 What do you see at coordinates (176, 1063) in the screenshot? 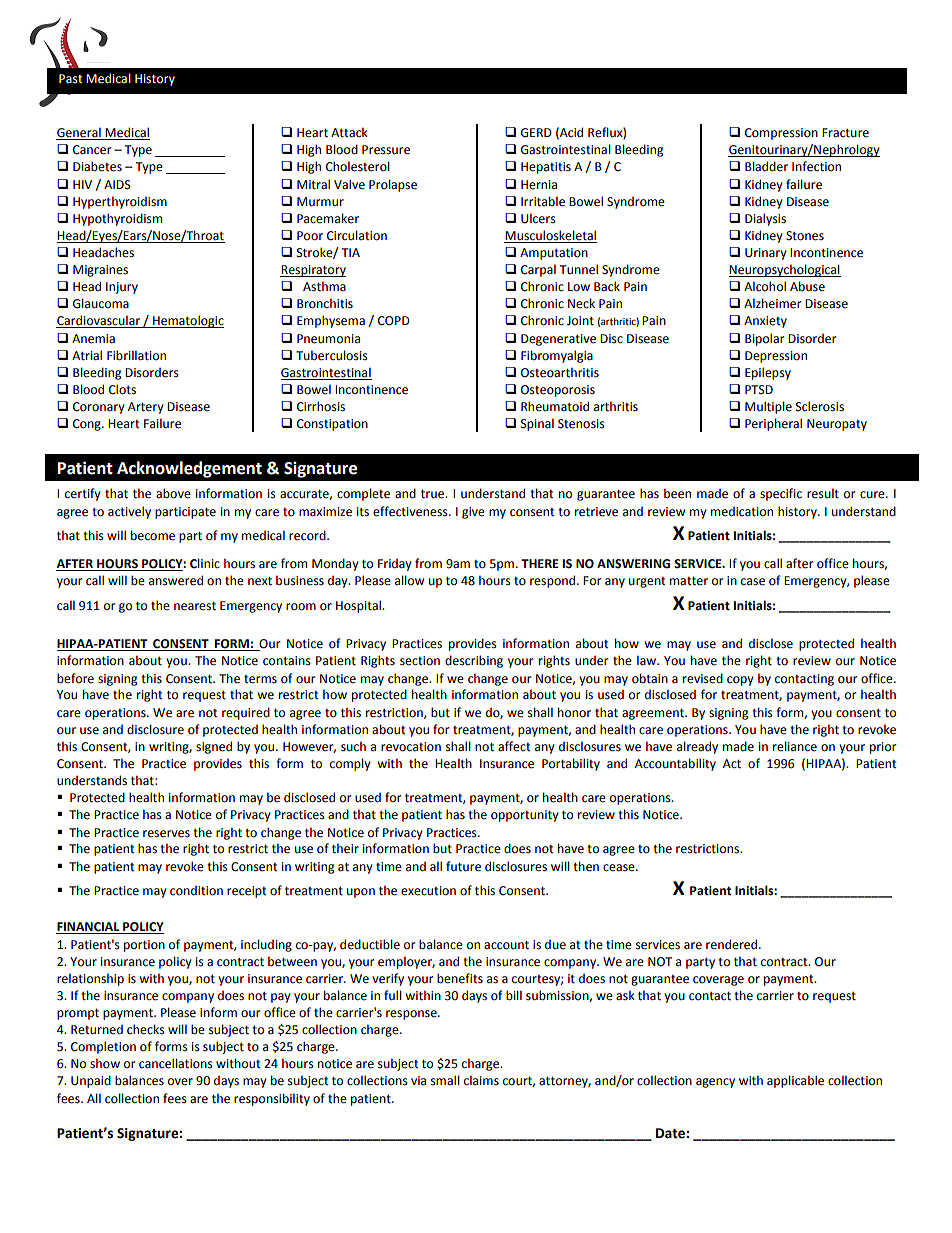
I see `cancellations` at bounding box center [176, 1063].
